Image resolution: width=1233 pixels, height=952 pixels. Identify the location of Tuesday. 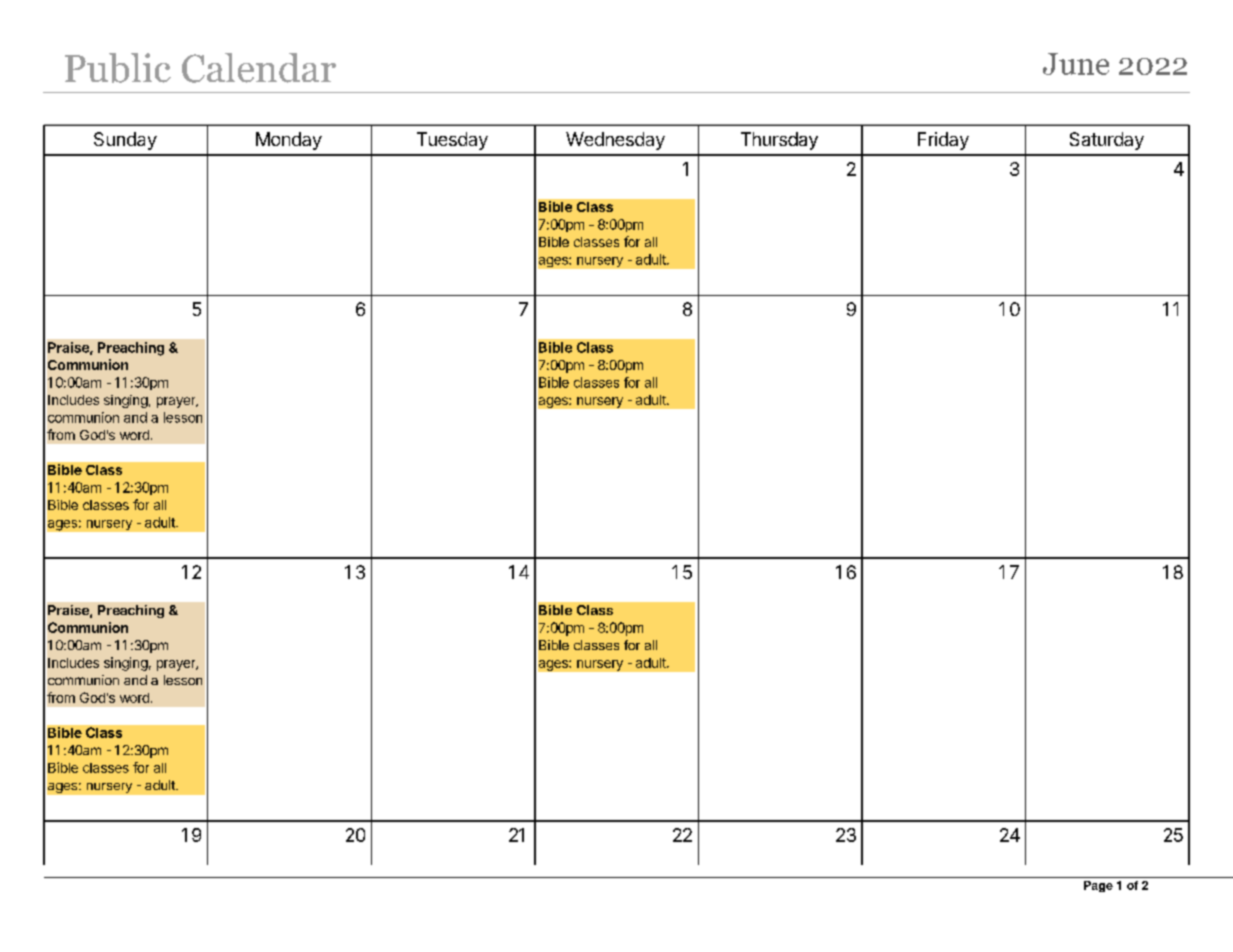
(452, 141).
